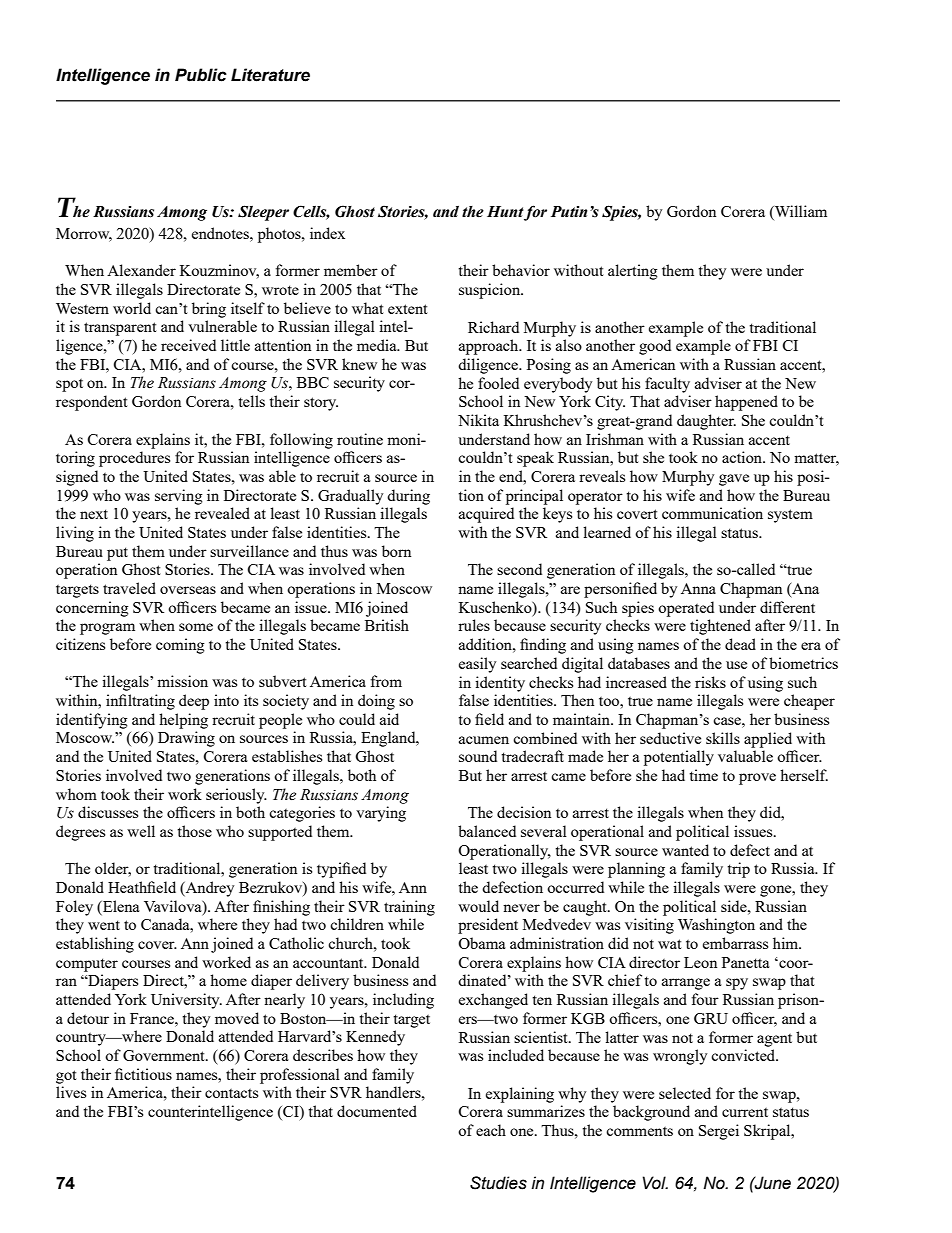 Image resolution: width=952 pixels, height=1233 pixels. Describe the element at coordinates (719, 1132) in the screenshot. I see `Sergei` at that location.
